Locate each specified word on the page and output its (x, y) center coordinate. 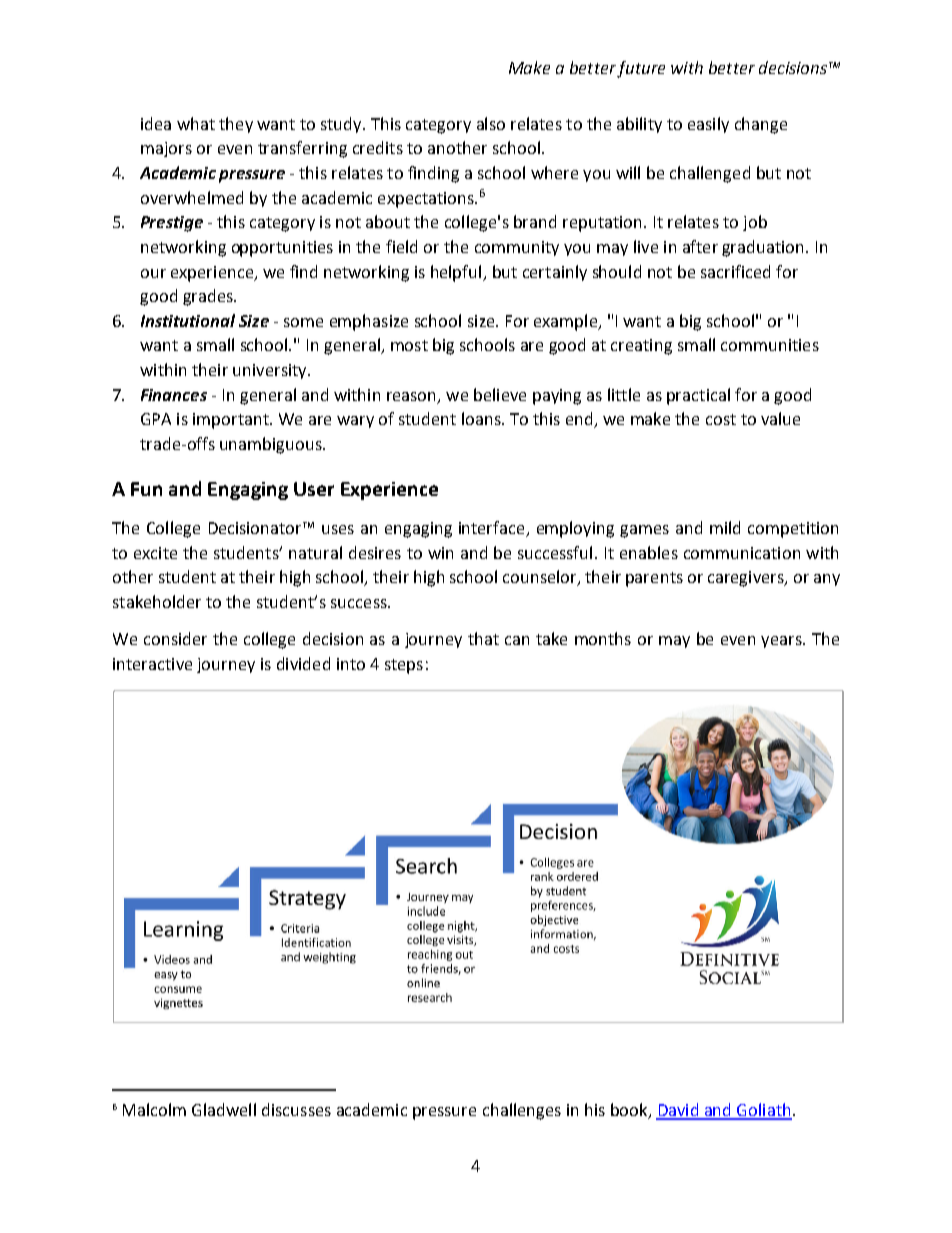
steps (404, 666)
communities (770, 345)
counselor (541, 578)
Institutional (188, 320)
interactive (152, 664)
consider (175, 638)
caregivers (747, 579)
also (491, 123)
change (761, 125)
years (782, 642)
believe (500, 394)
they (236, 125)
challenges (522, 1111)
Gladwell (224, 1109)
